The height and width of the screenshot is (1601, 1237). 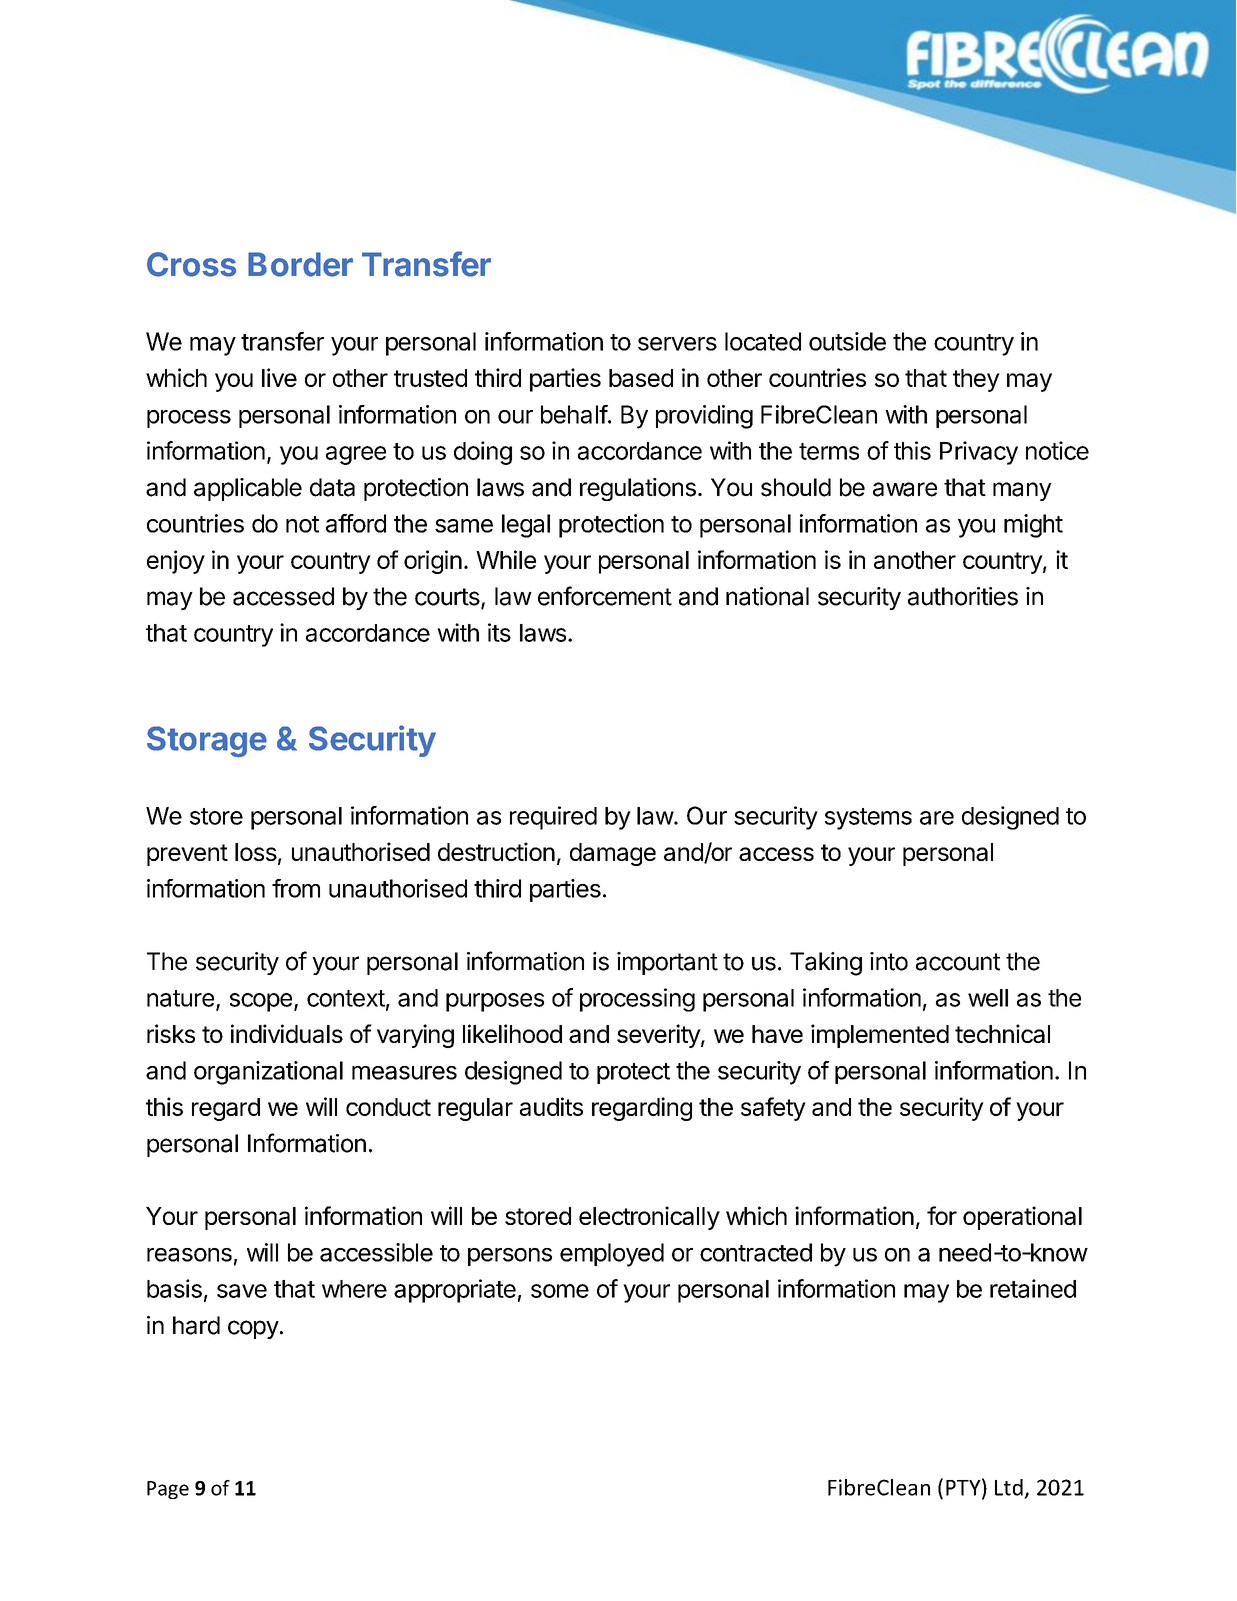 What do you see at coordinates (605, 596) in the screenshot?
I see `enforcement` at bounding box center [605, 596].
